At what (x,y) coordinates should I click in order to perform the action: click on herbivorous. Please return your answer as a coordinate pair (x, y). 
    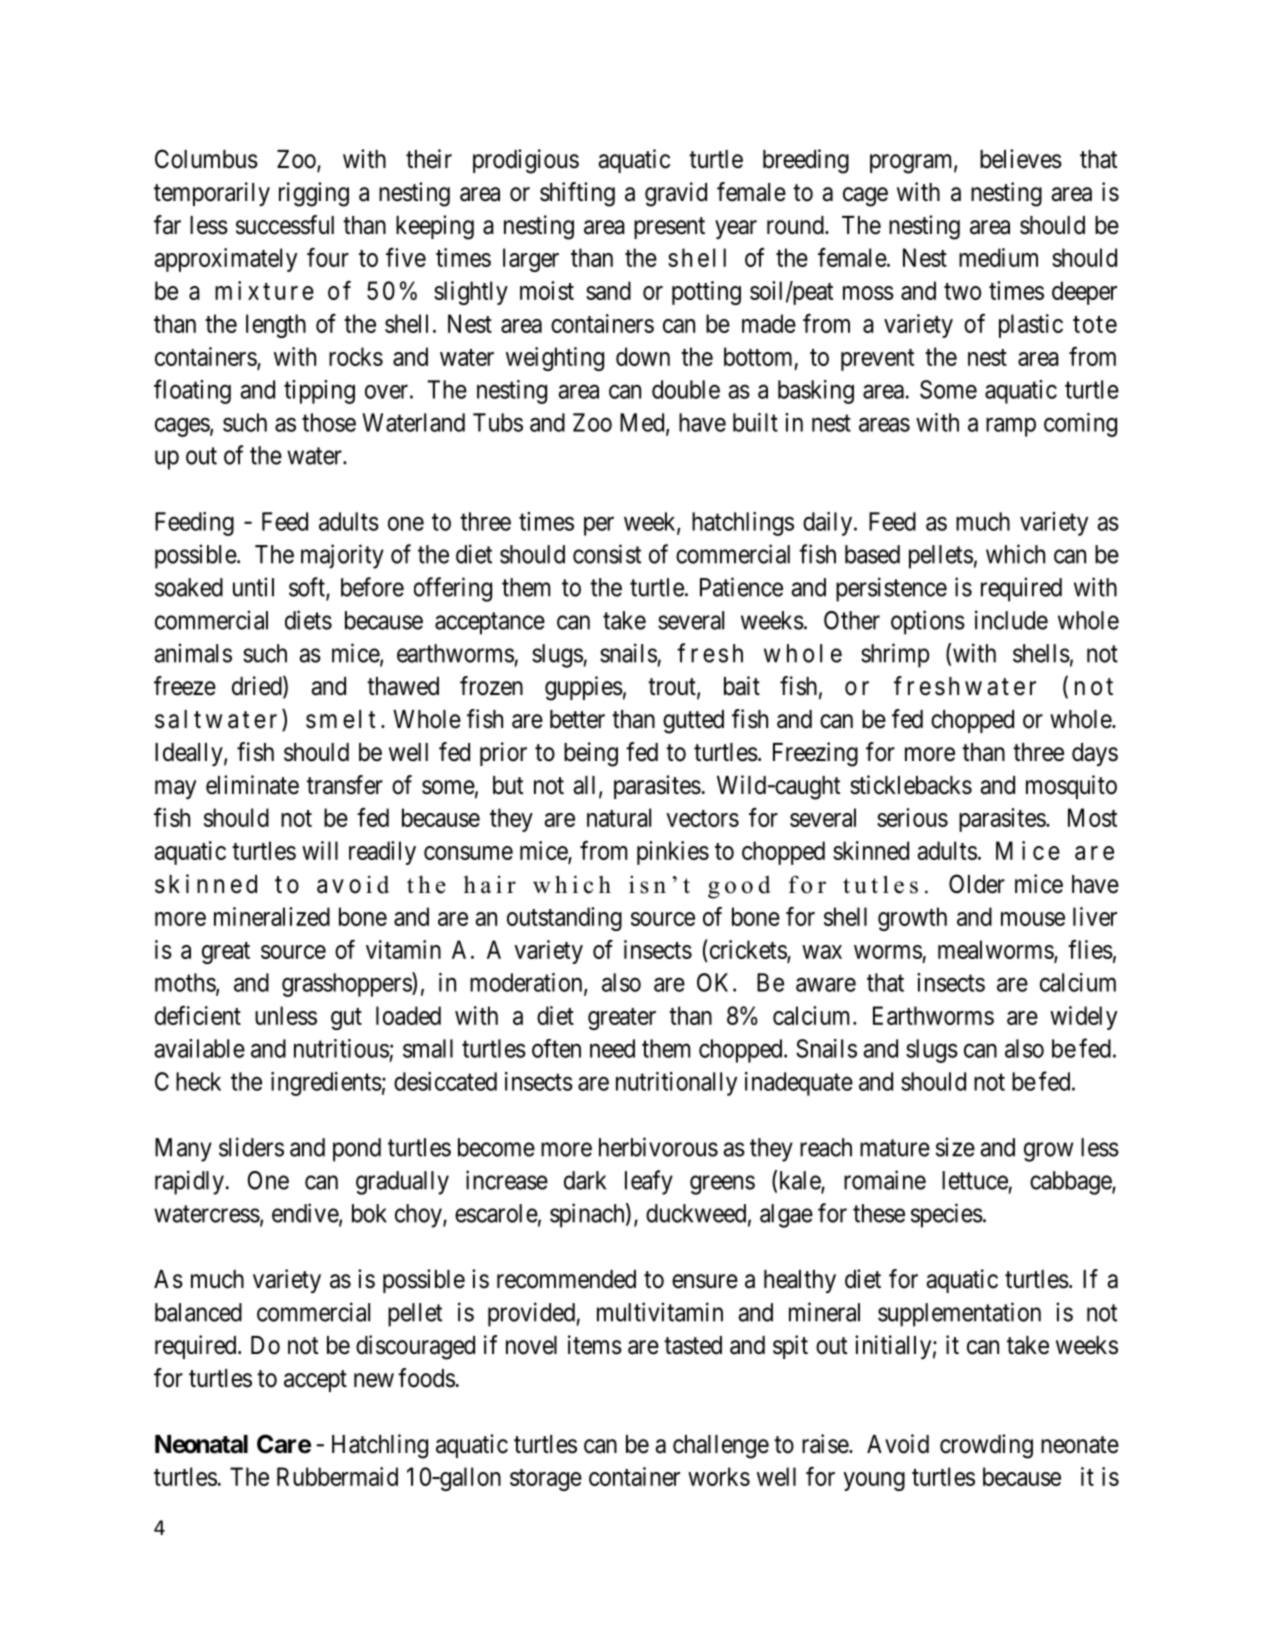
    Looking at the image, I should click on (658, 1147).
